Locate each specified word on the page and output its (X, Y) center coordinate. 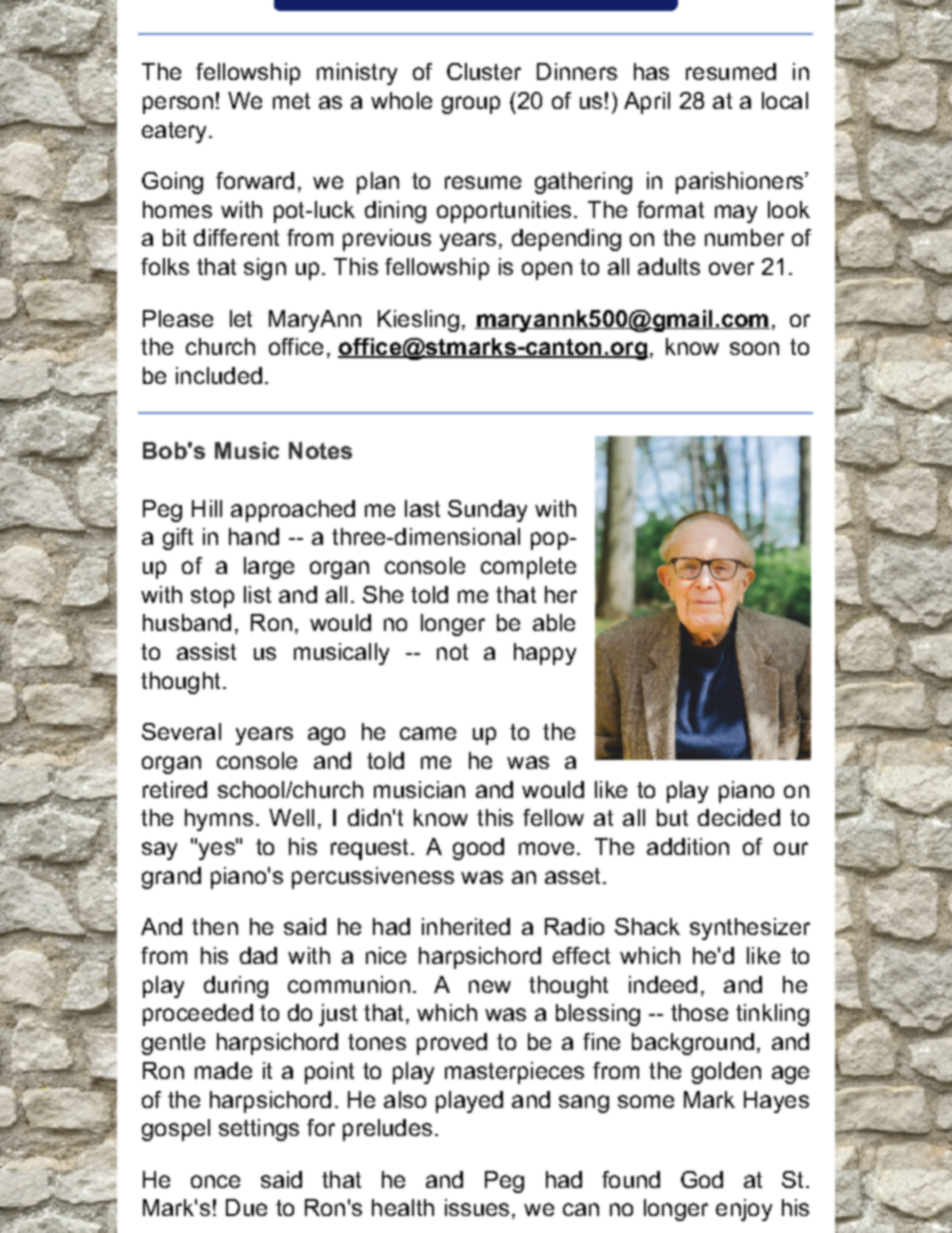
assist (206, 651)
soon (754, 348)
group (471, 105)
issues (477, 1207)
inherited (466, 926)
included (219, 375)
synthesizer (750, 929)
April (647, 103)
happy (545, 654)
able (554, 622)
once (215, 1181)
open (547, 271)
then (215, 926)
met (291, 101)
